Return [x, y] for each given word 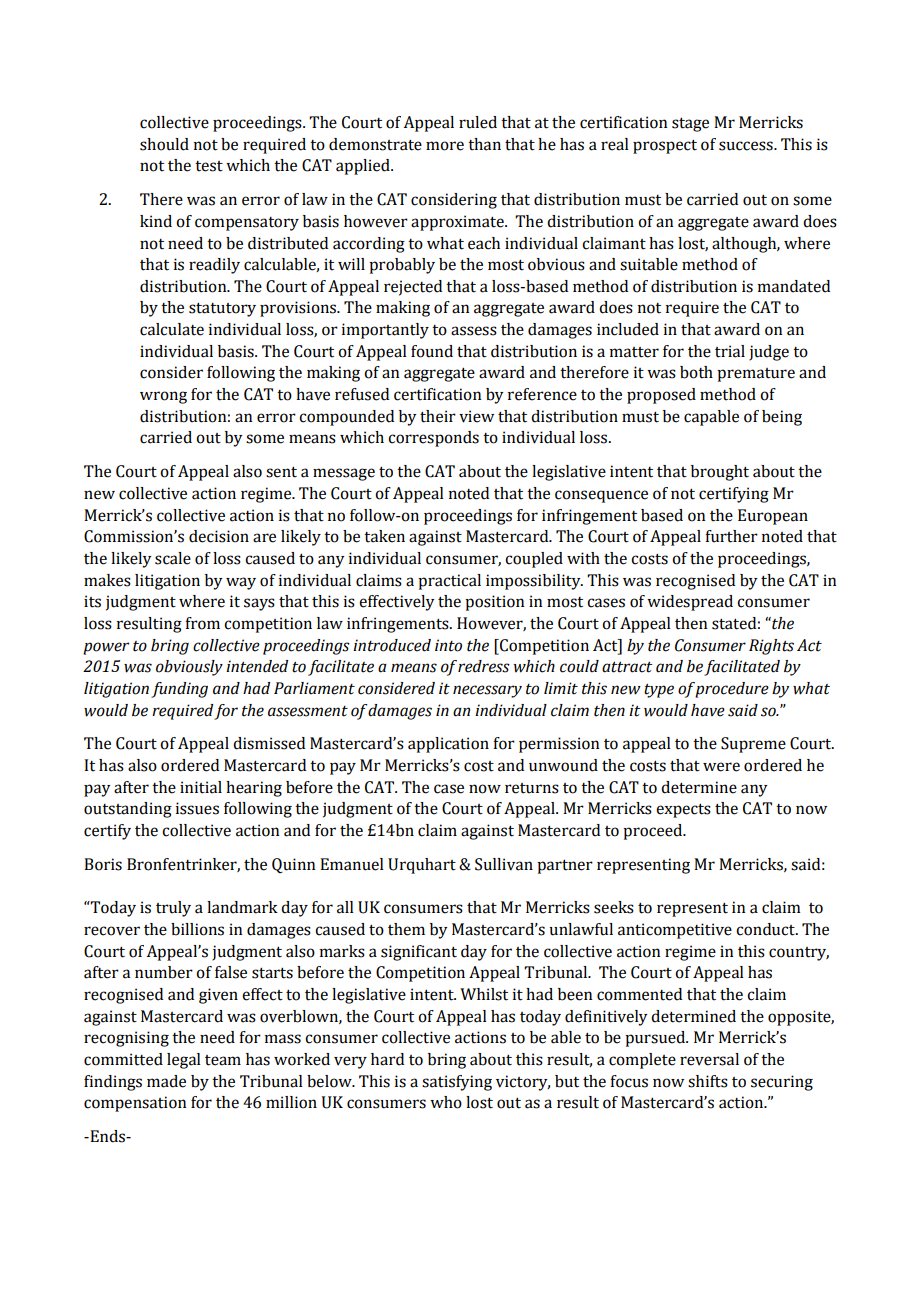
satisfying [457, 1083]
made [166, 1081]
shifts [708, 1081]
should [164, 144]
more [445, 146]
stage [690, 125]
